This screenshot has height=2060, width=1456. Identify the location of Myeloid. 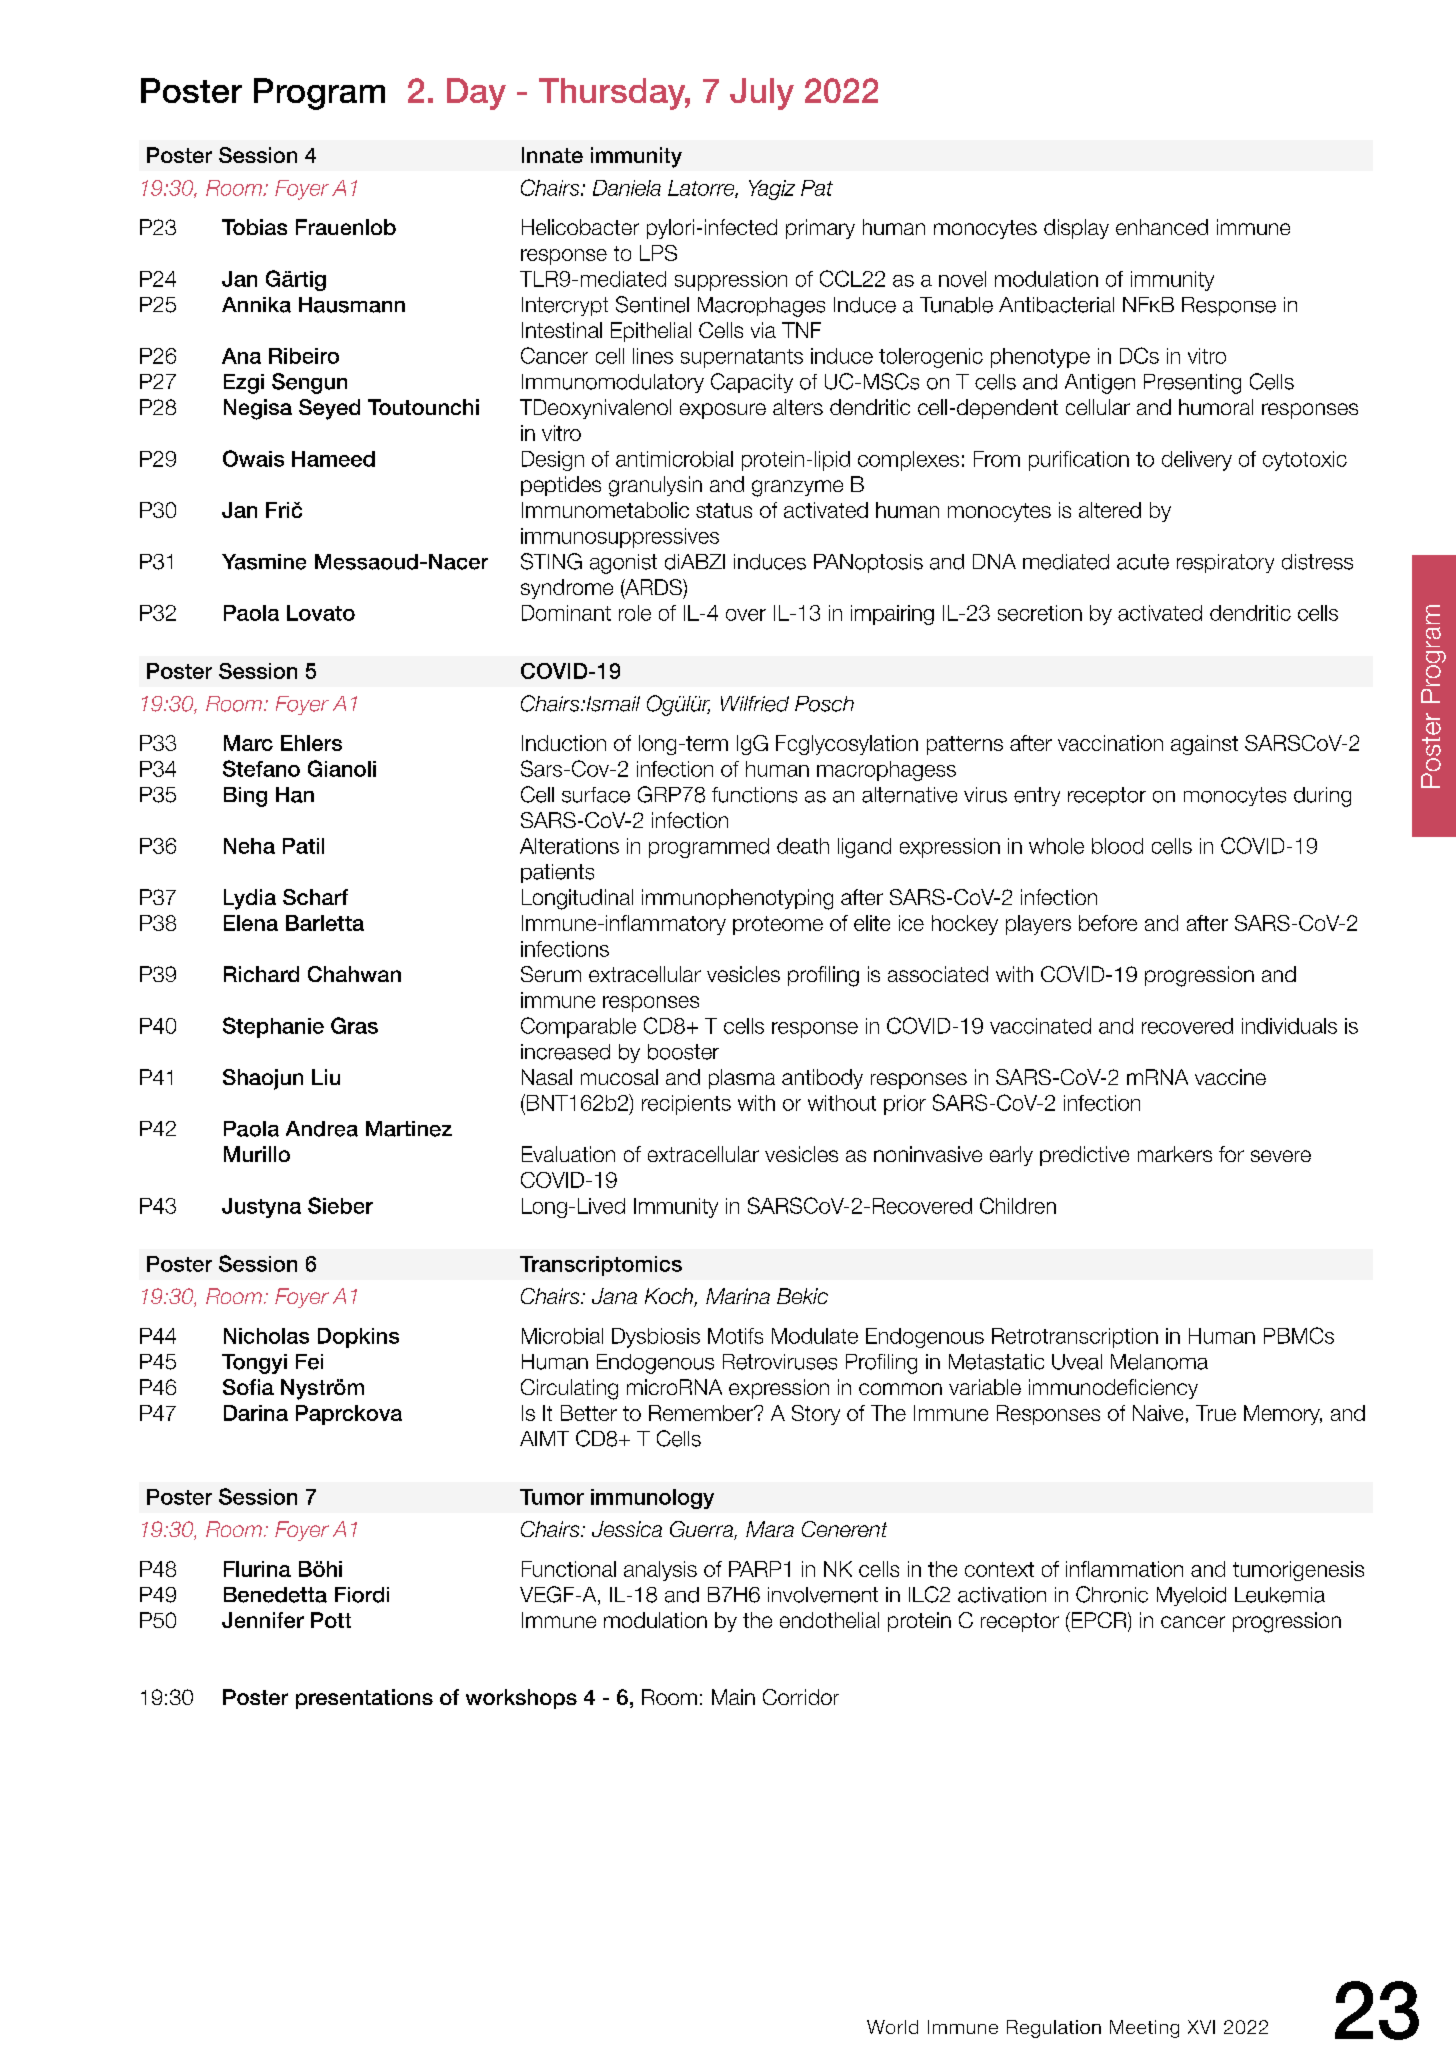
(1191, 1596).
